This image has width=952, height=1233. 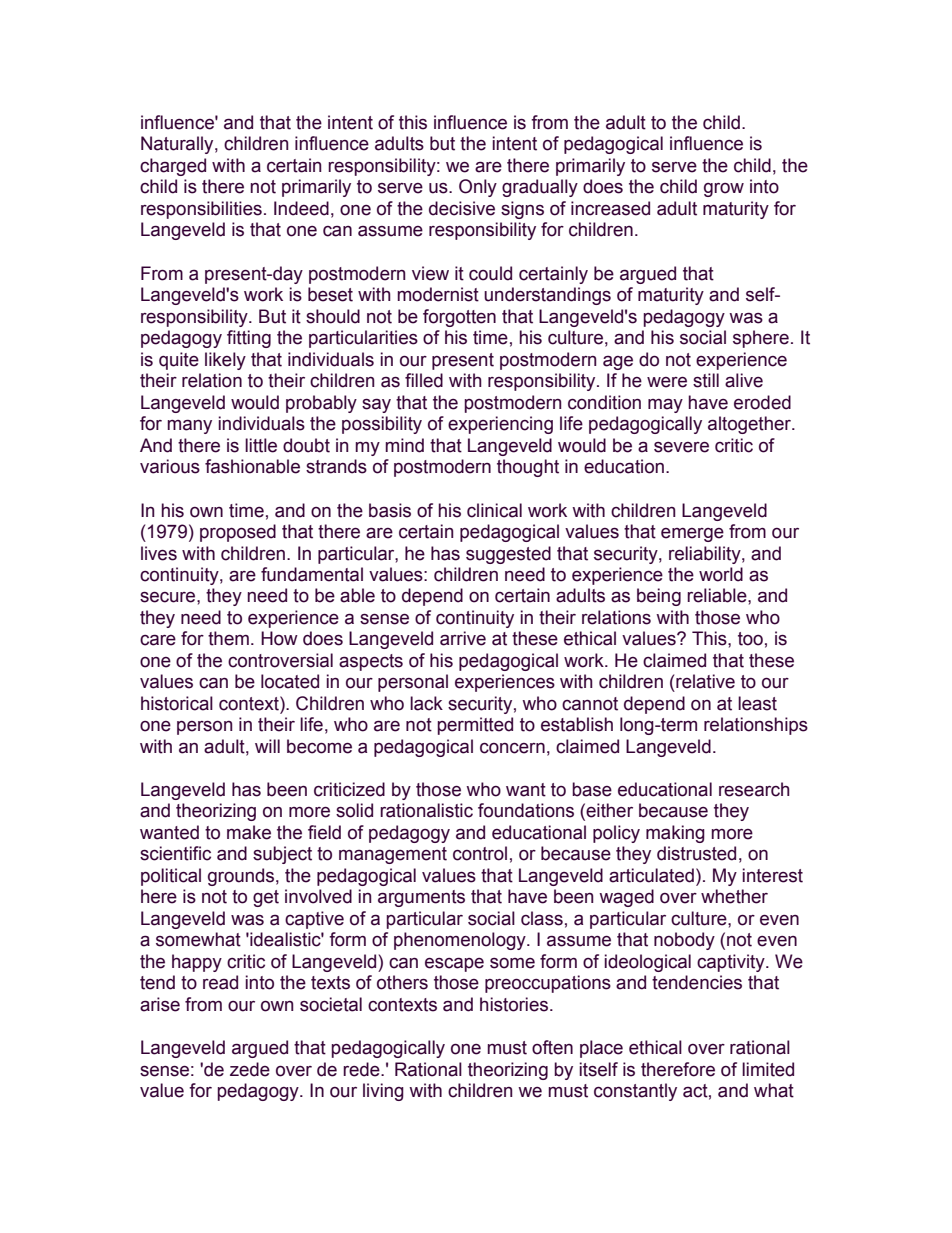 I want to click on arise, so click(x=160, y=1004).
